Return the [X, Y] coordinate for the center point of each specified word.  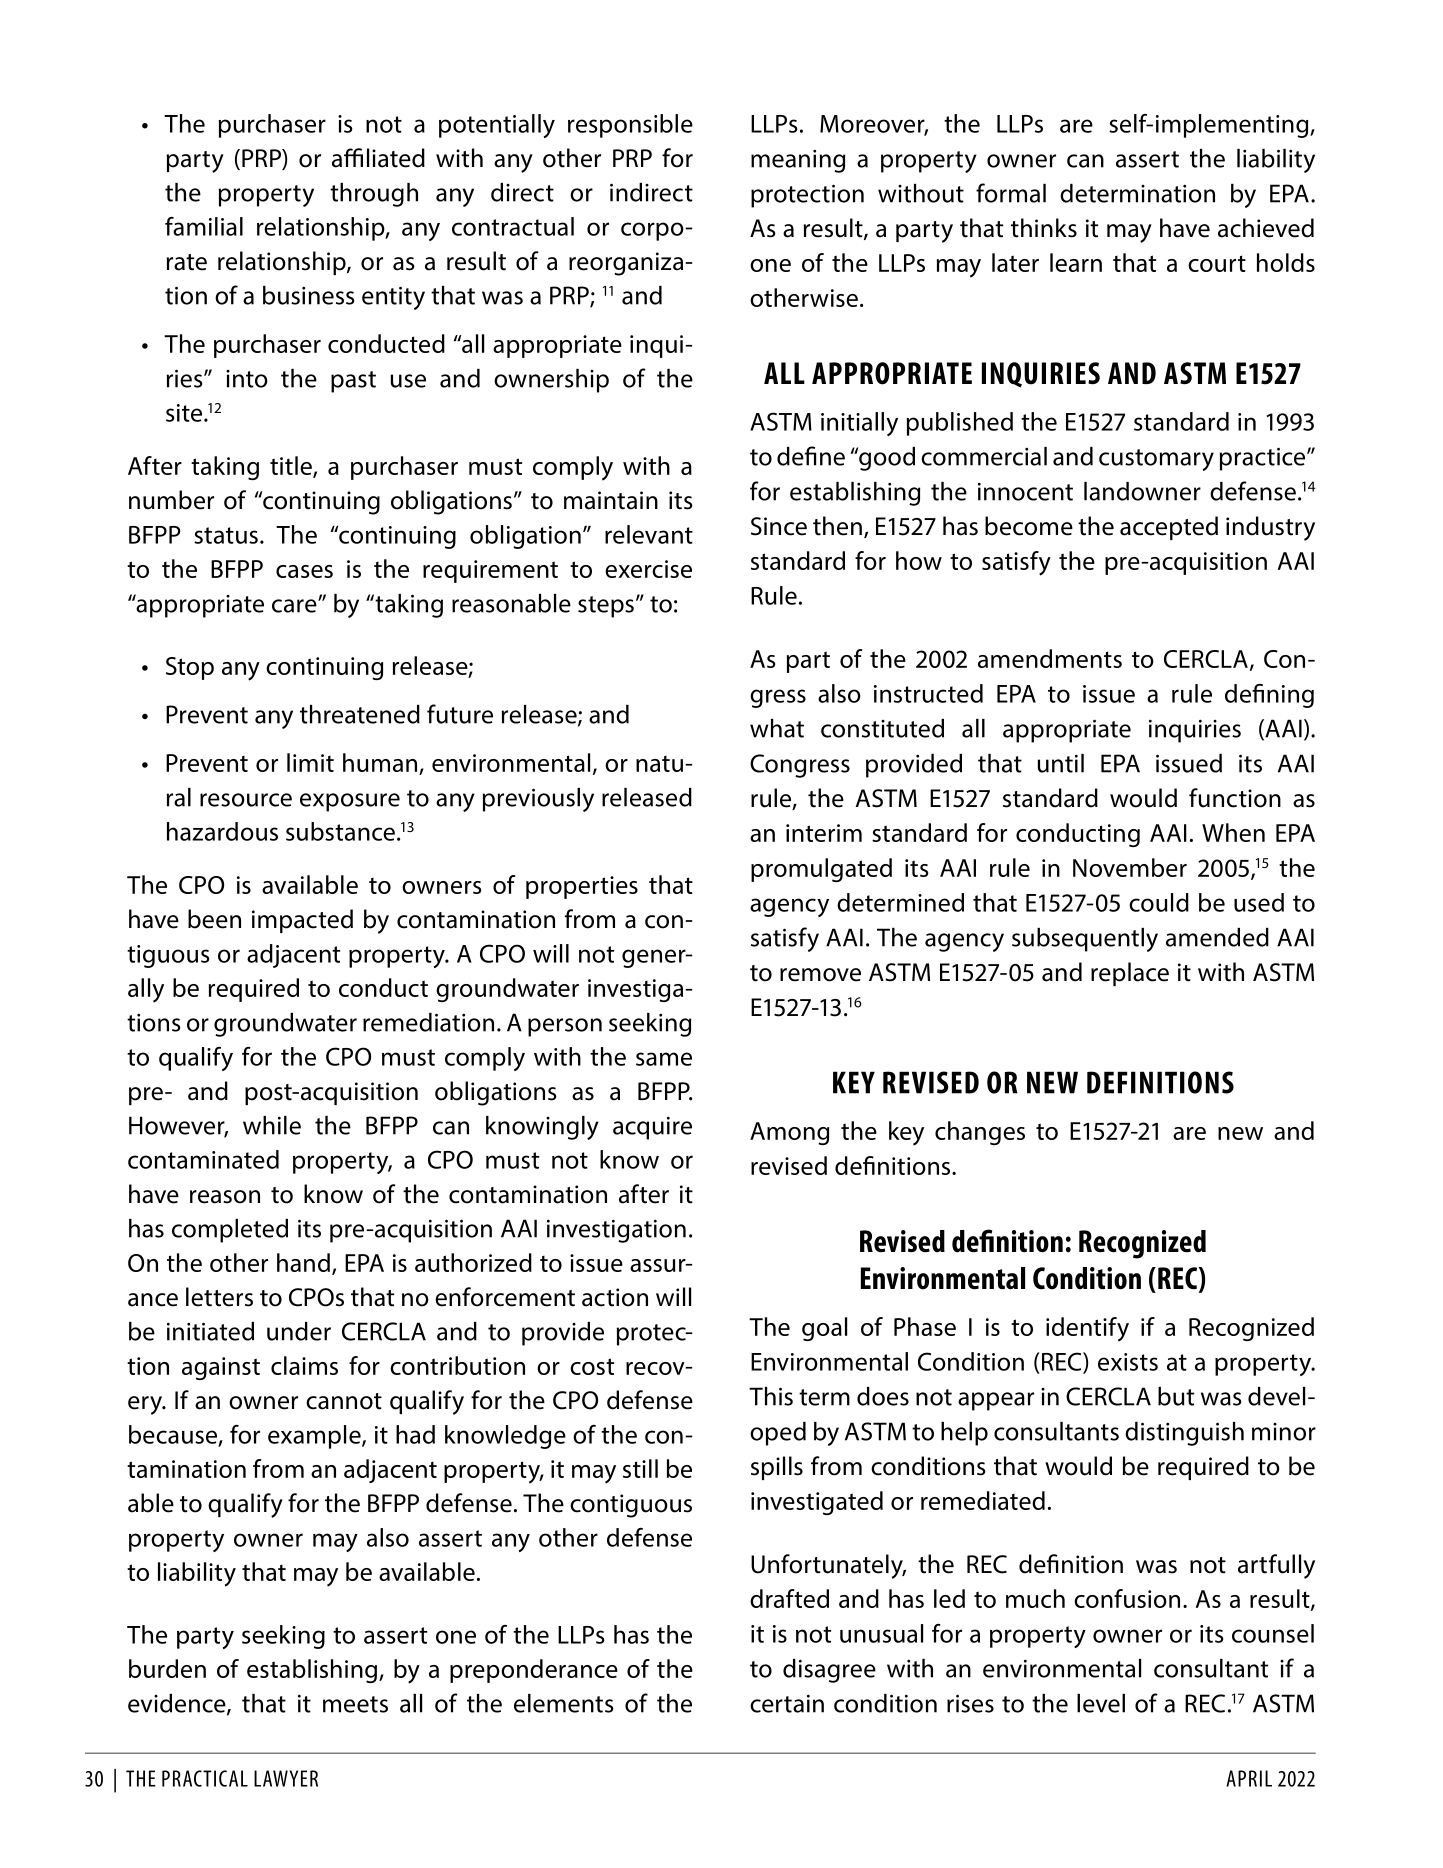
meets [355, 1704]
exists [1128, 1362]
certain [787, 1703]
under [299, 1331]
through [374, 195]
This [771, 1396]
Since [779, 526]
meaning [798, 161]
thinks [1044, 228]
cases [304, 571]
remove [820, 975]
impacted [302, 921]
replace [1130, 974]
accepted [1169, 528]
